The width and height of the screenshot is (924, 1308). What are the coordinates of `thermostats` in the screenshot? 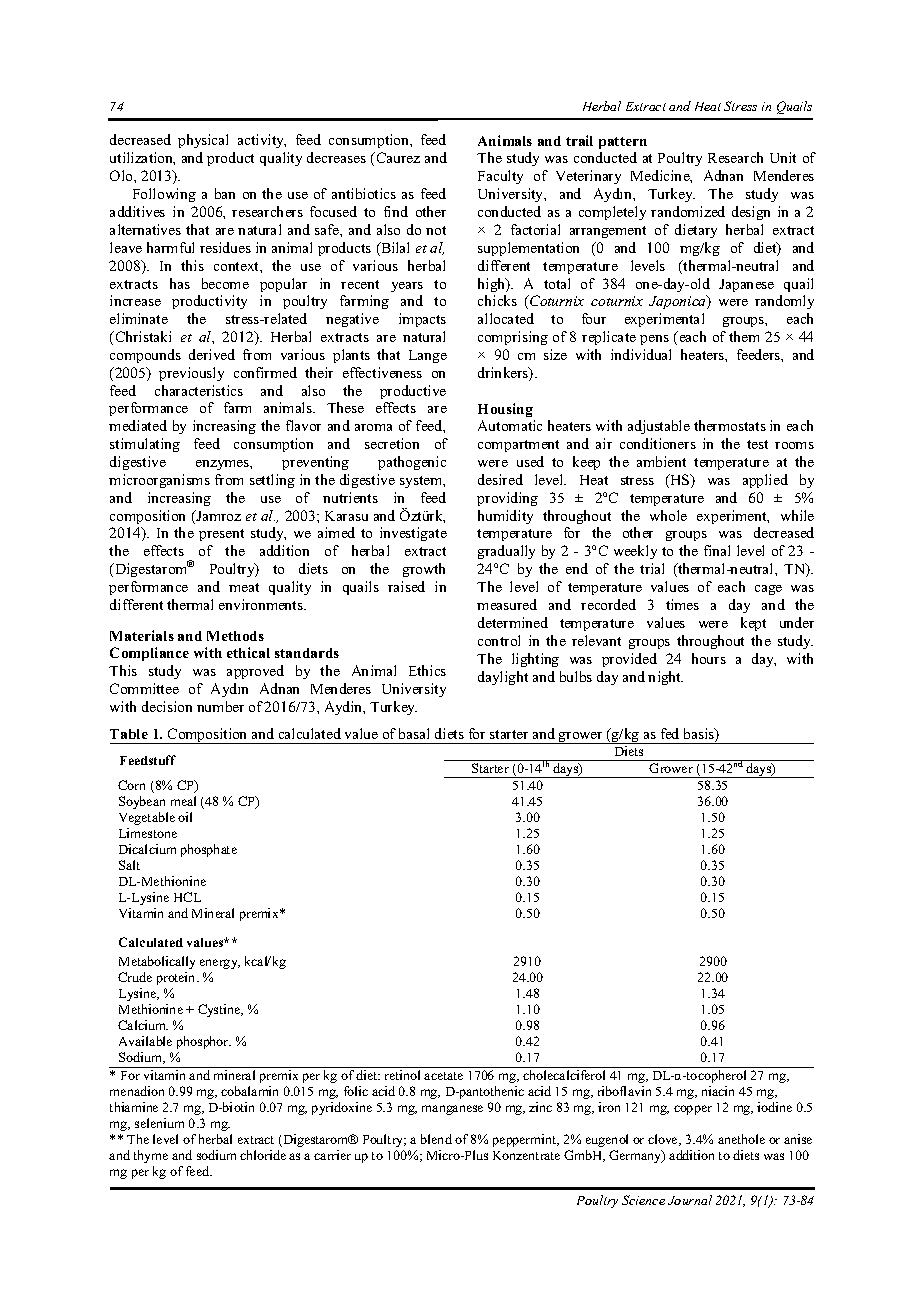 It's located at (730, 425).
